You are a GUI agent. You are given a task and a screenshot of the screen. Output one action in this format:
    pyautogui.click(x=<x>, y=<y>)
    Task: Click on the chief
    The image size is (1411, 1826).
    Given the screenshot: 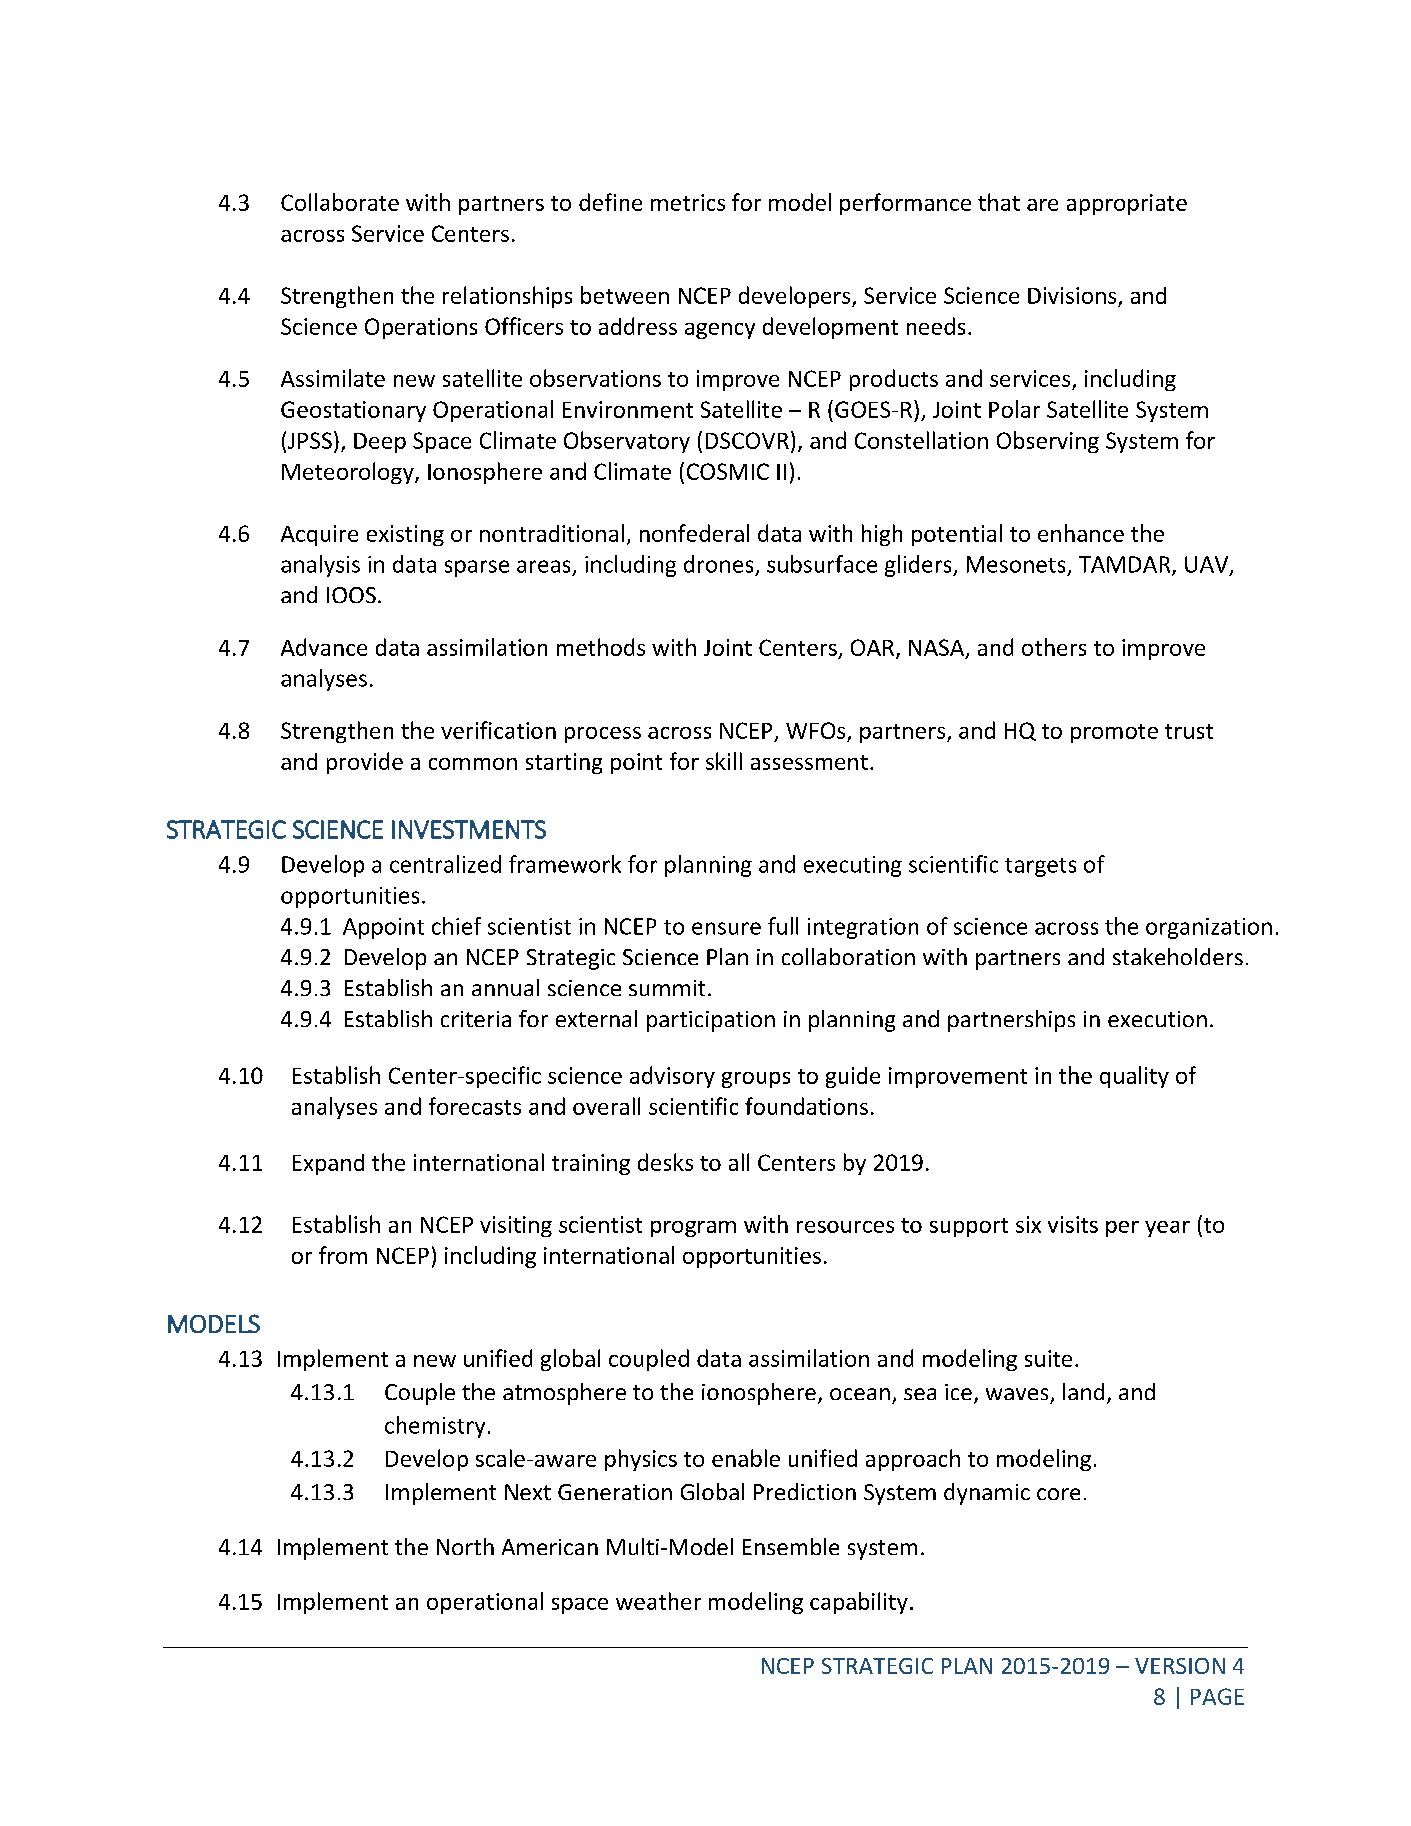 What is the action you would take?
    pyautogui.click(x=456, y=926)
